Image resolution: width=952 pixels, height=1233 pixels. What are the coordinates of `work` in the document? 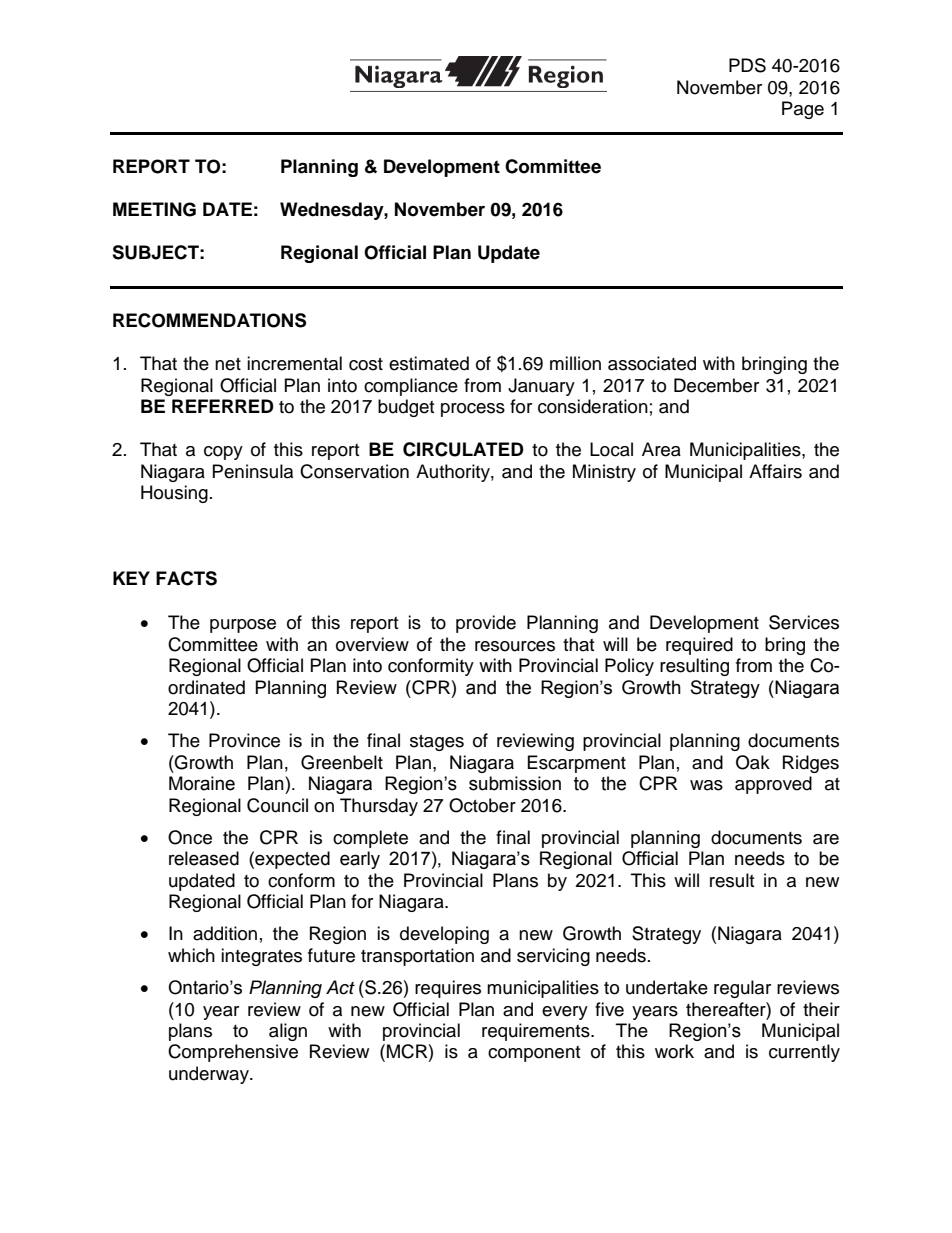 It's located at (674, 1051).
